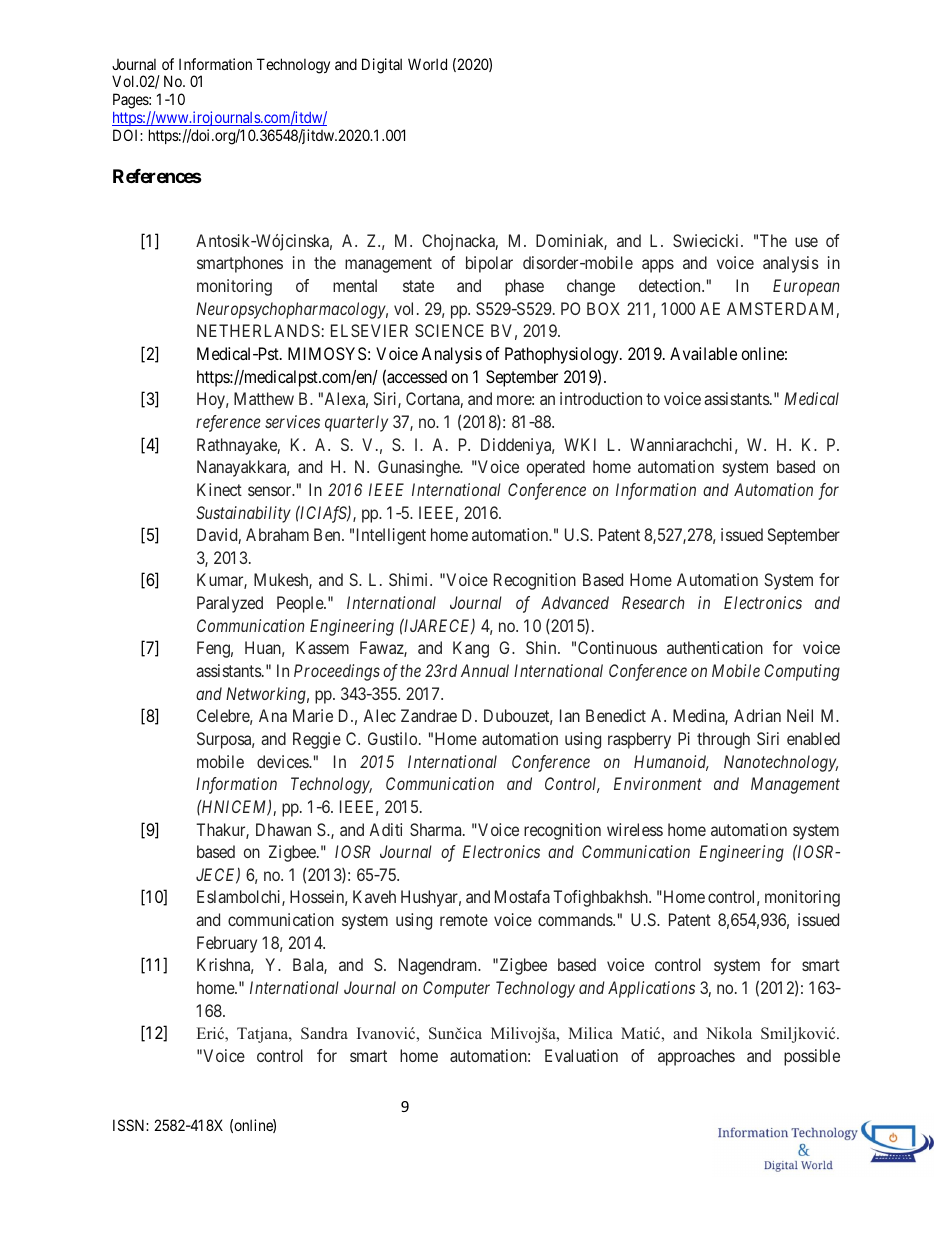 The width and height of the image is (952, 1233). I want to click on Pathophysiology, so click(563, 355).
